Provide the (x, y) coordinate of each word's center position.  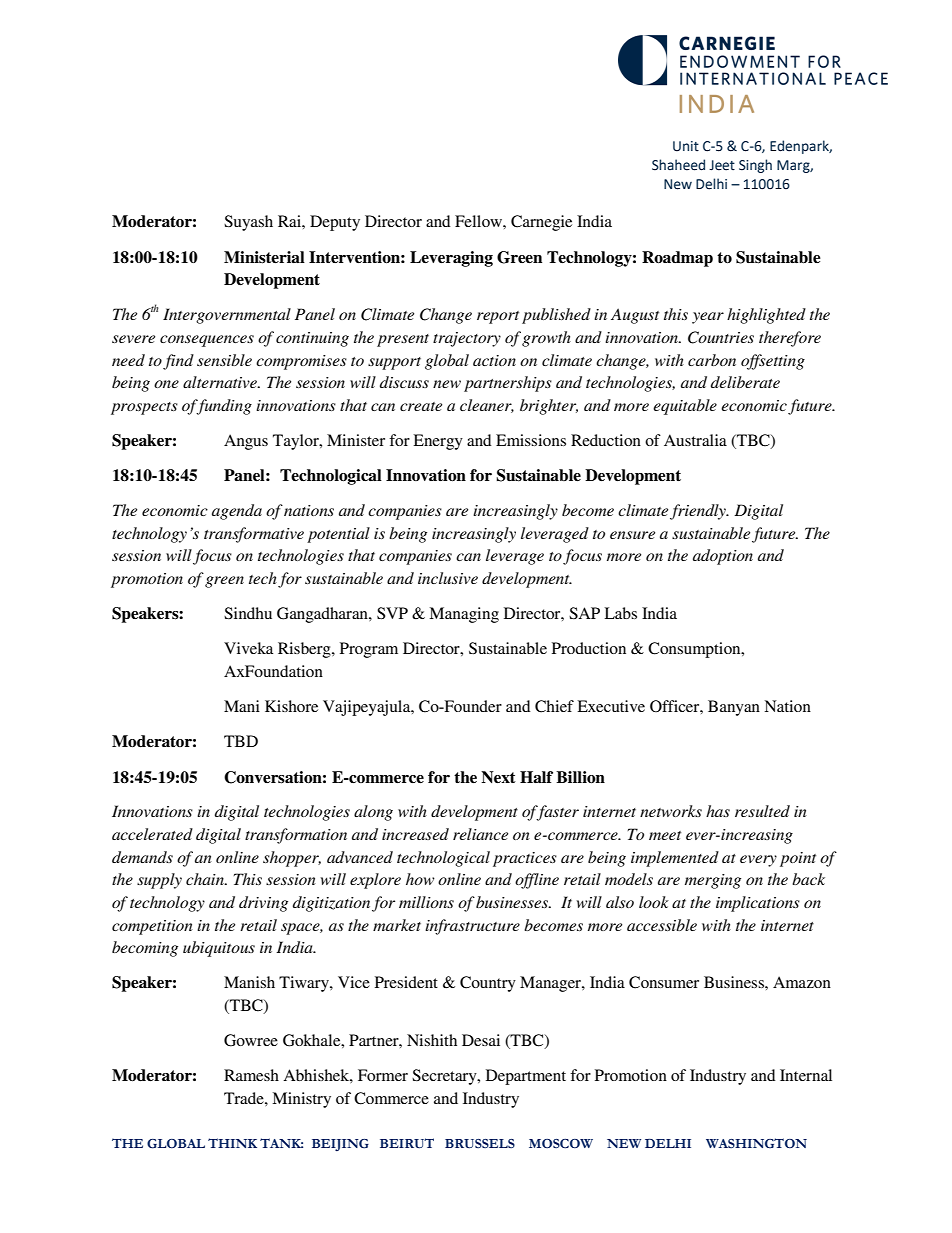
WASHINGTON (756, 1143)
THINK (232, 1143)
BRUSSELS (480, 1143)
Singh (755, 166)
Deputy (335, 223)
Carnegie (541, 223)
